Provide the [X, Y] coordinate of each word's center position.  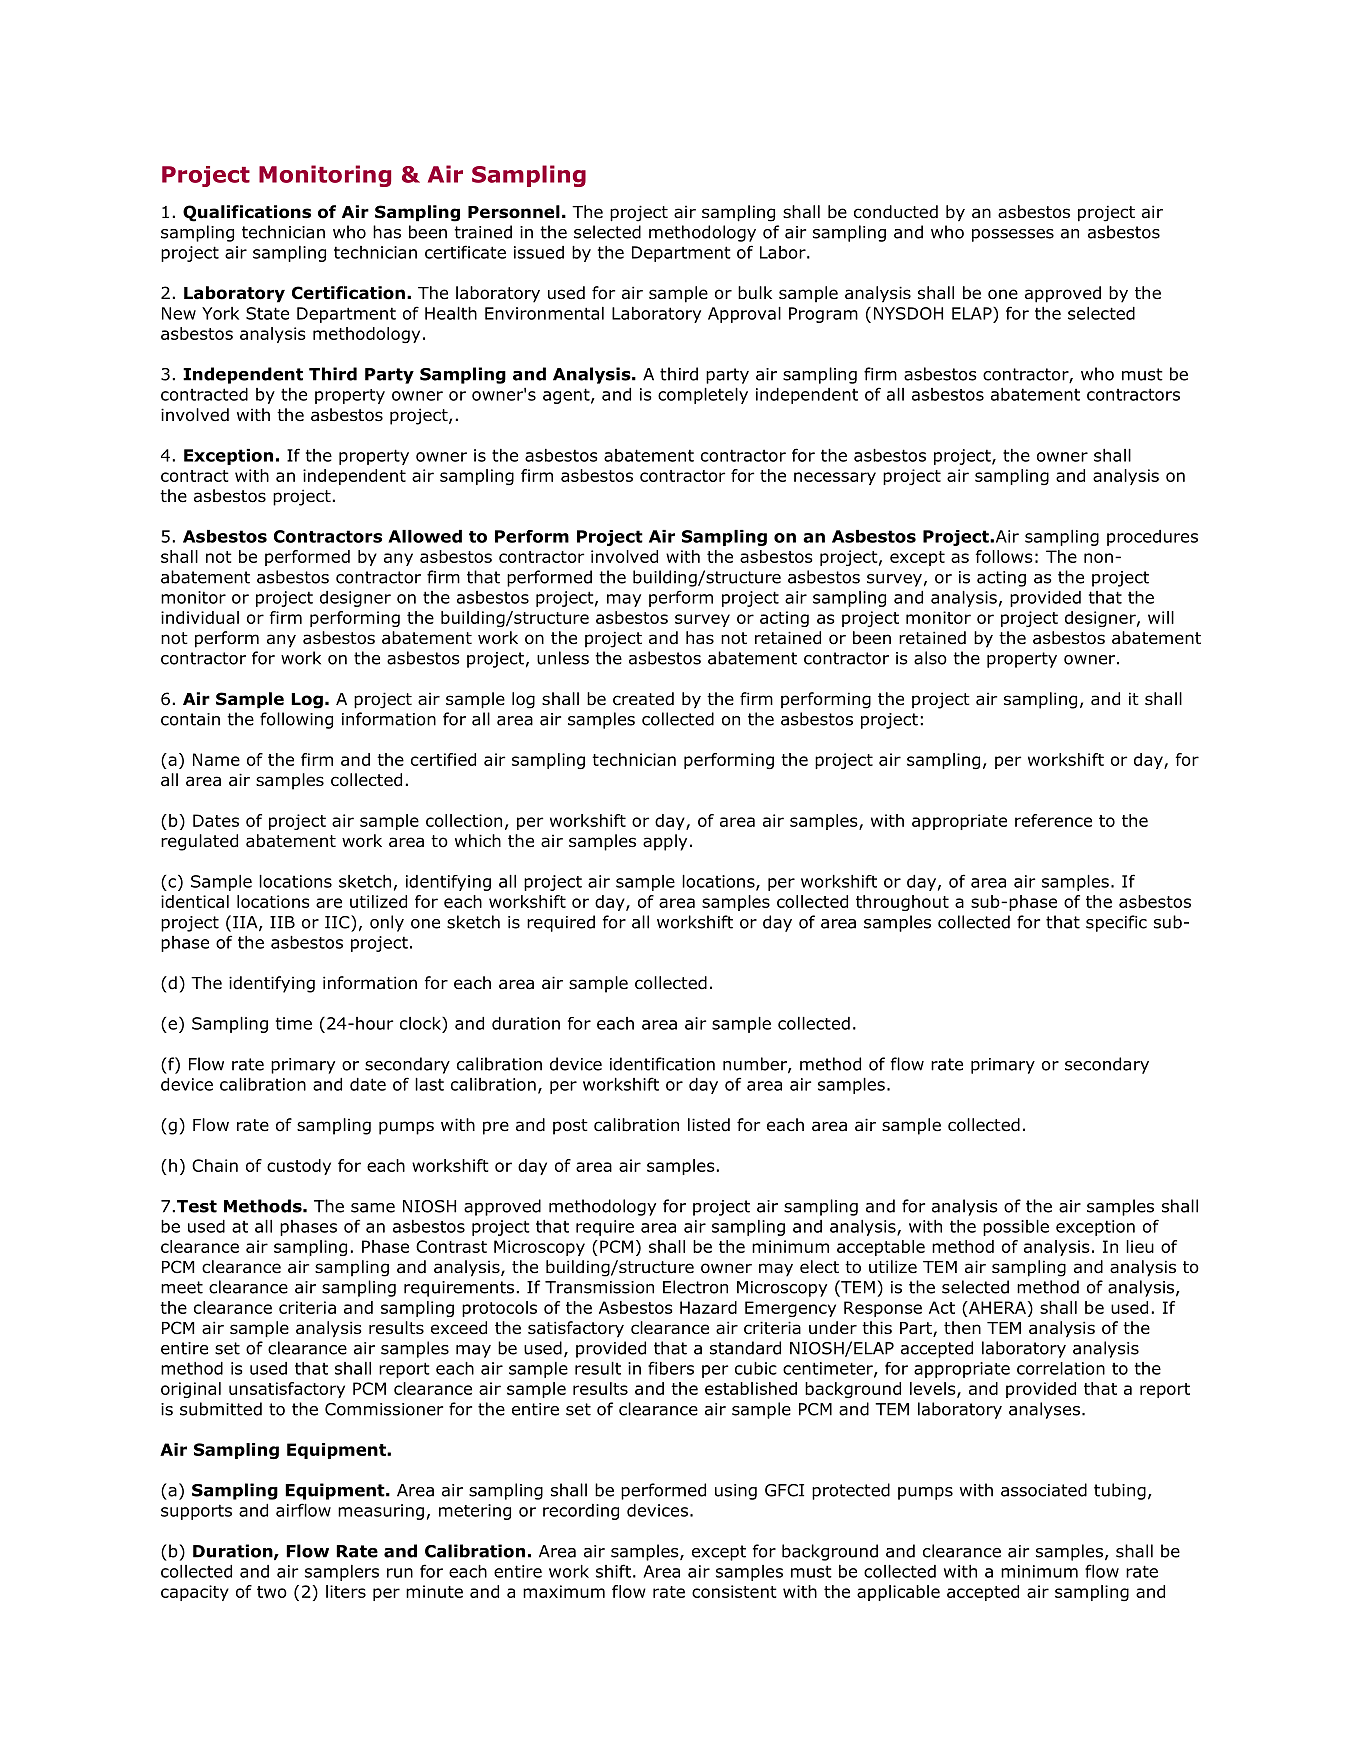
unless [563, 658]
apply [665, 842]
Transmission [599, 1287]
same [373, 1208]
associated [1044, 1490]
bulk [755, 293]
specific [1116, 923]
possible [1016, 1228]
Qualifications [247, 213]
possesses [1013, 235]
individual [200, 617]
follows [1004, 556]
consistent [734, 1591]
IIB [282, 922]
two [272, 1592]
